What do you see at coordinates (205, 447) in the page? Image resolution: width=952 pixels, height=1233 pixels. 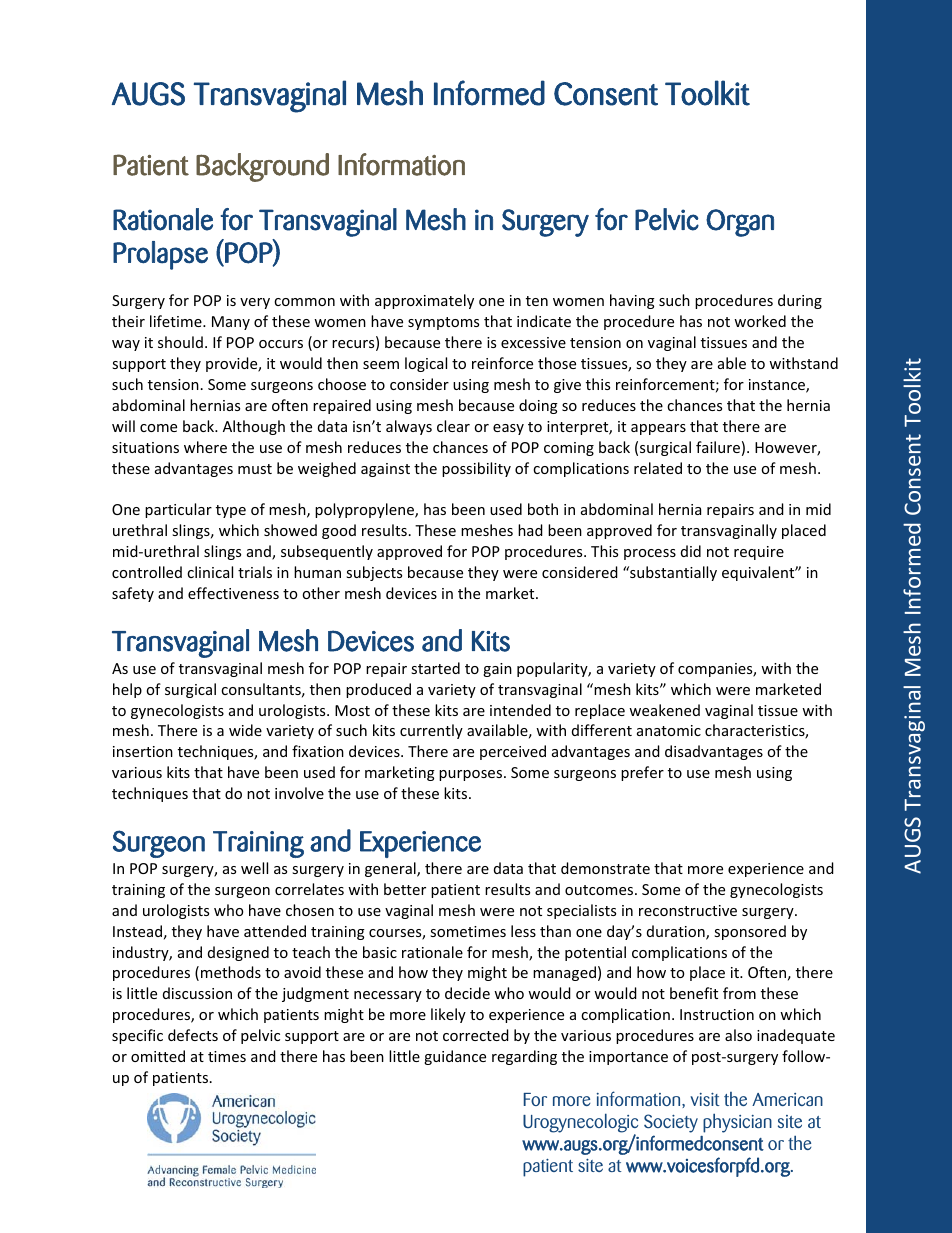 I see `where` at bounding box center [205, 447].
